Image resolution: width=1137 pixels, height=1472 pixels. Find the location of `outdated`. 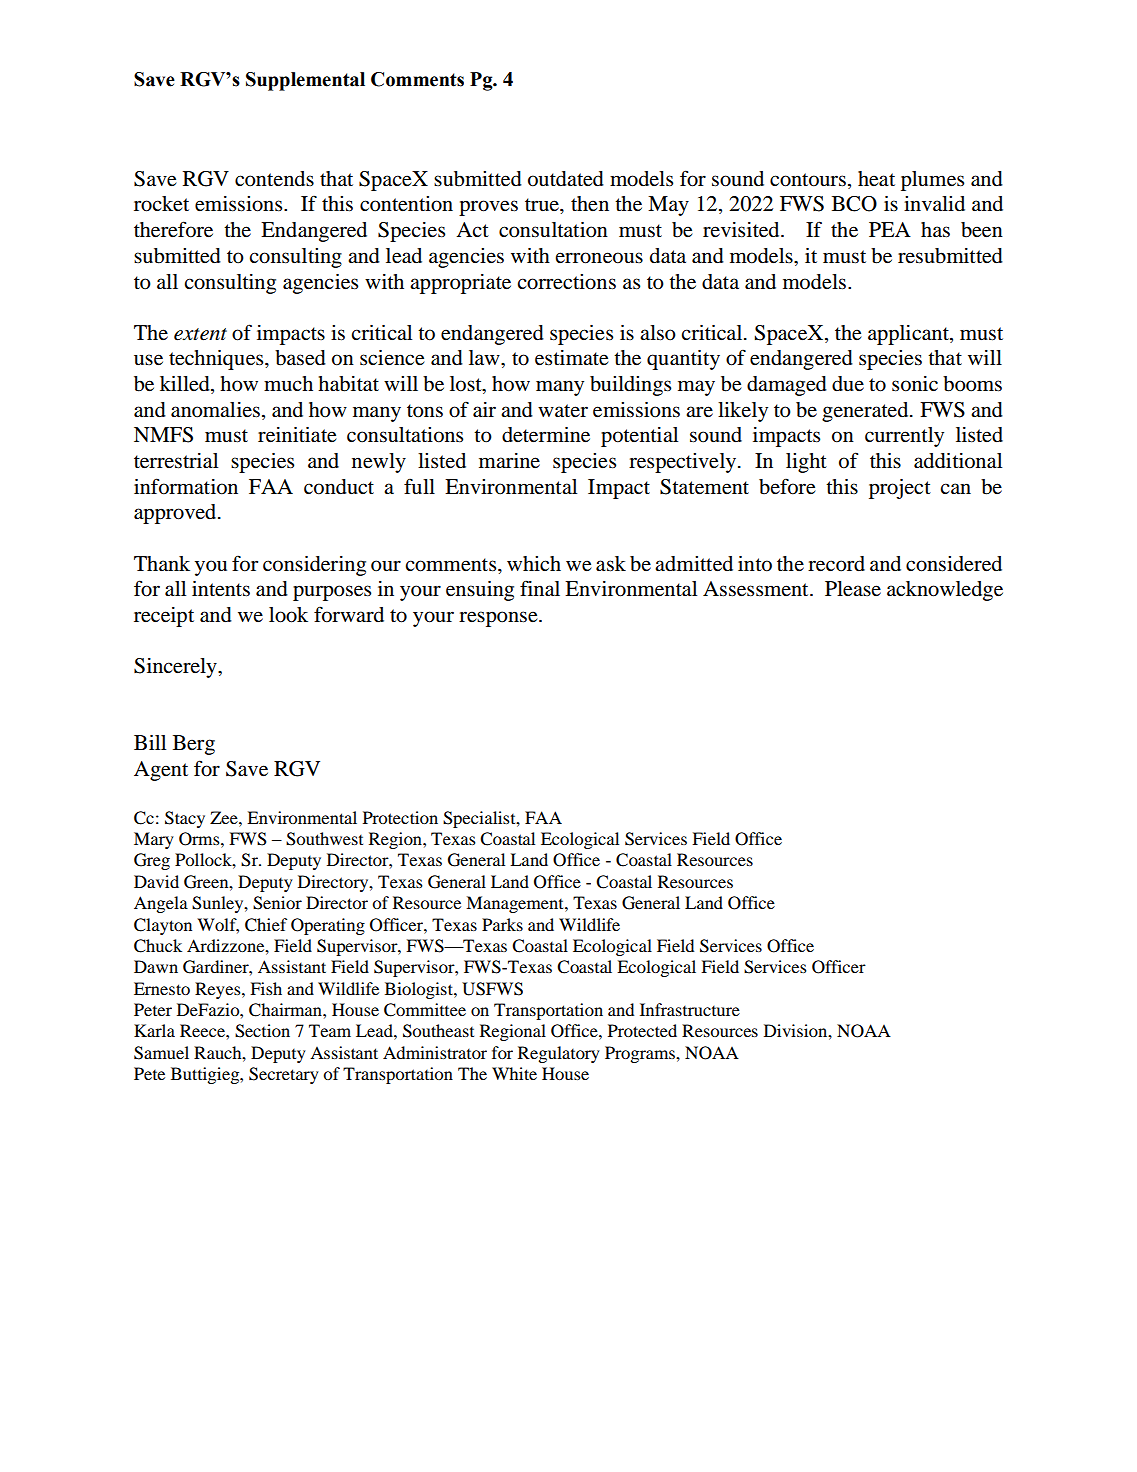

outdated is located at coordinates (566, 179).
